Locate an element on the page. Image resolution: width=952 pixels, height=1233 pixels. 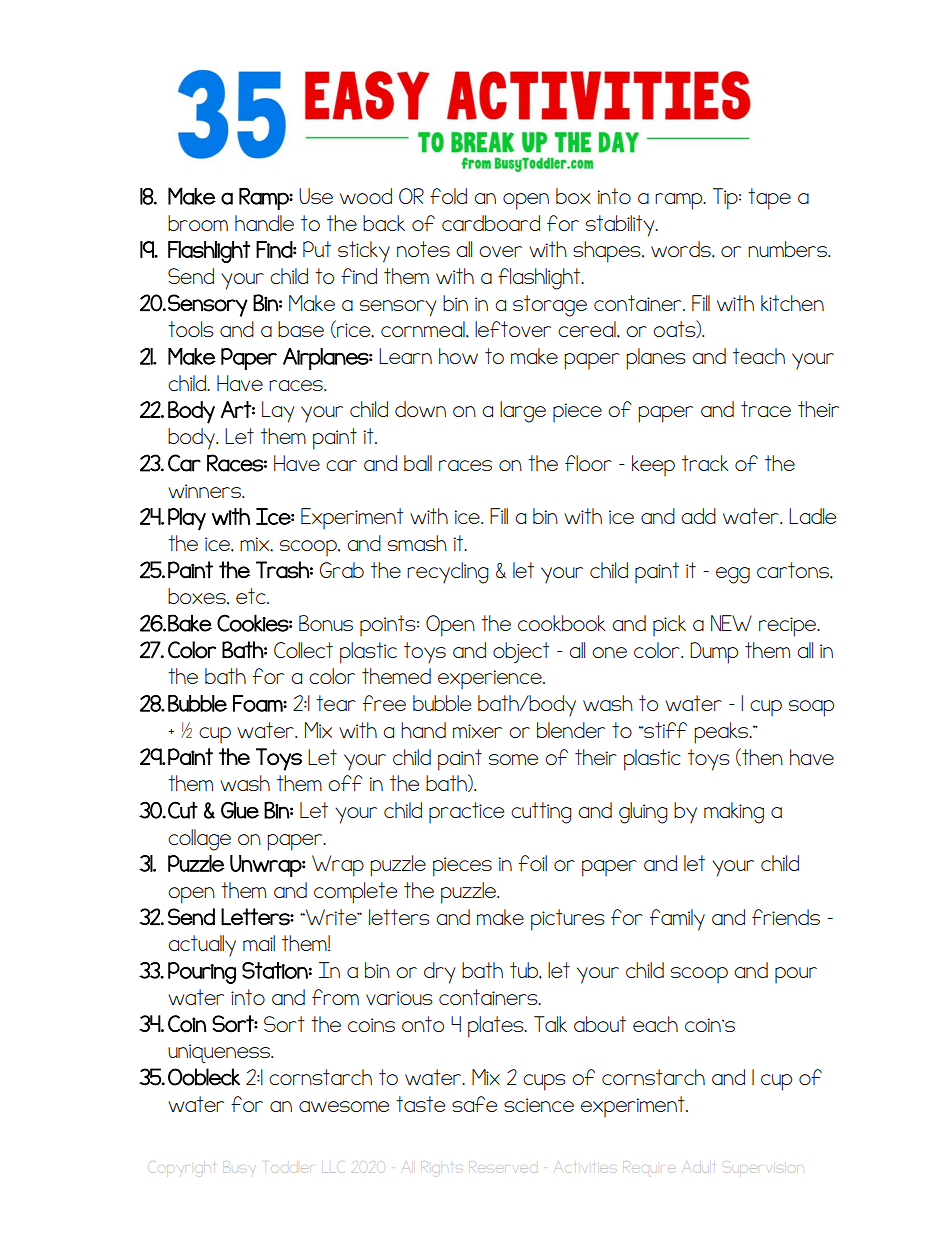
tape is located at coordinates (769, 199).
